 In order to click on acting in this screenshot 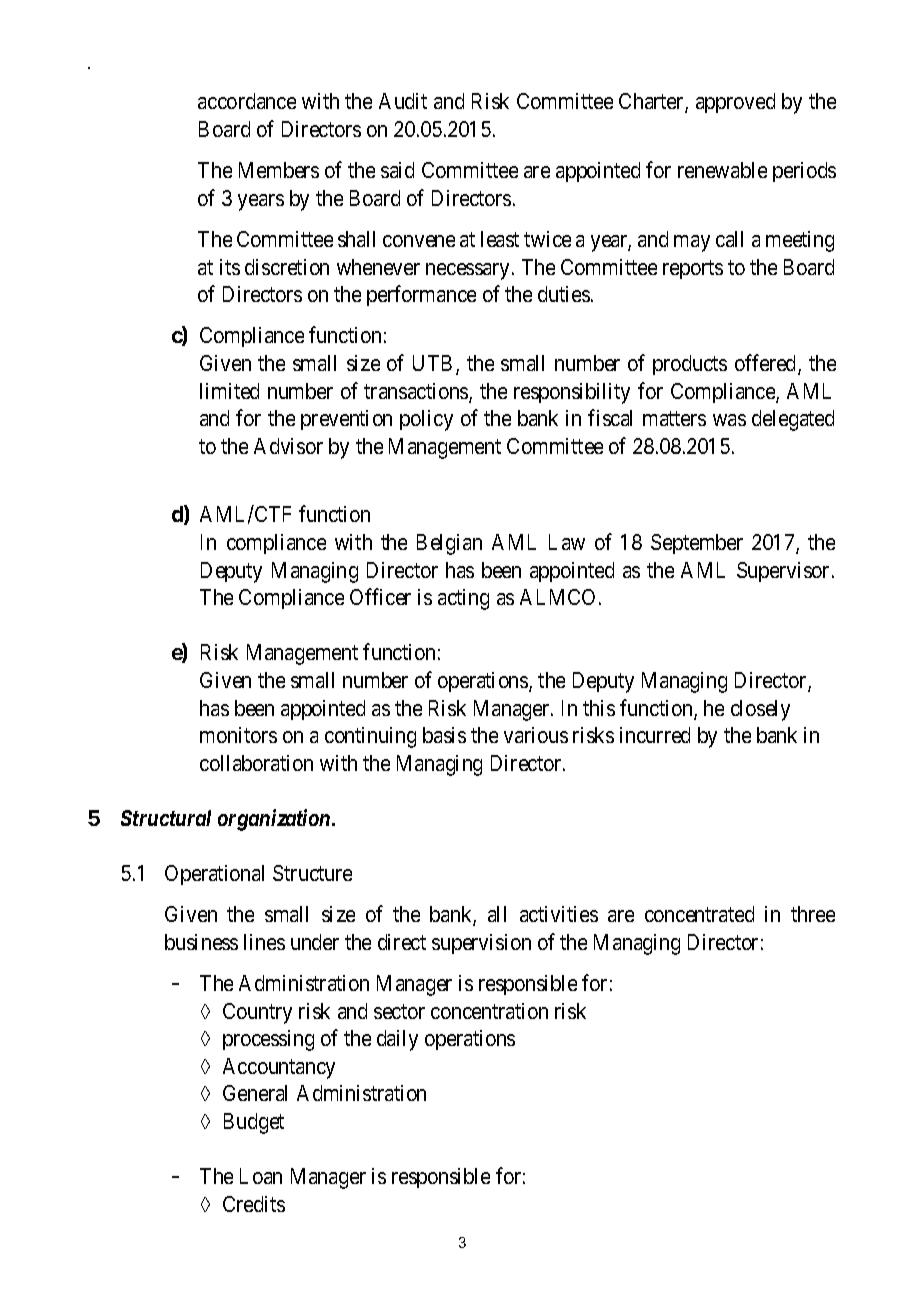, I will do `click(463, 599)`.
